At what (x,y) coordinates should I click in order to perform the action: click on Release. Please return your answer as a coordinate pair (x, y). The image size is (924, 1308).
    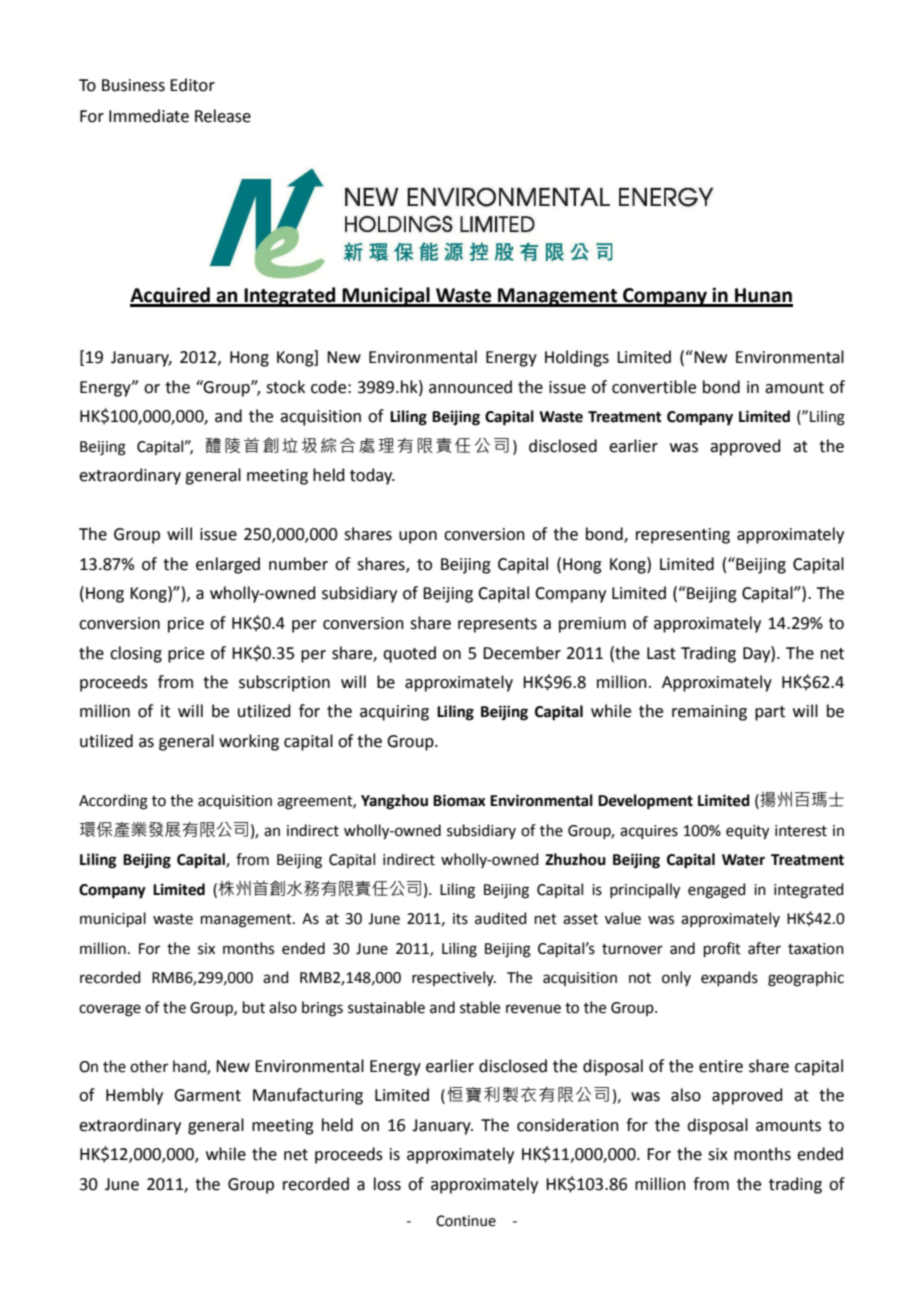
    Looking at the image, I should click on (223, 116).
